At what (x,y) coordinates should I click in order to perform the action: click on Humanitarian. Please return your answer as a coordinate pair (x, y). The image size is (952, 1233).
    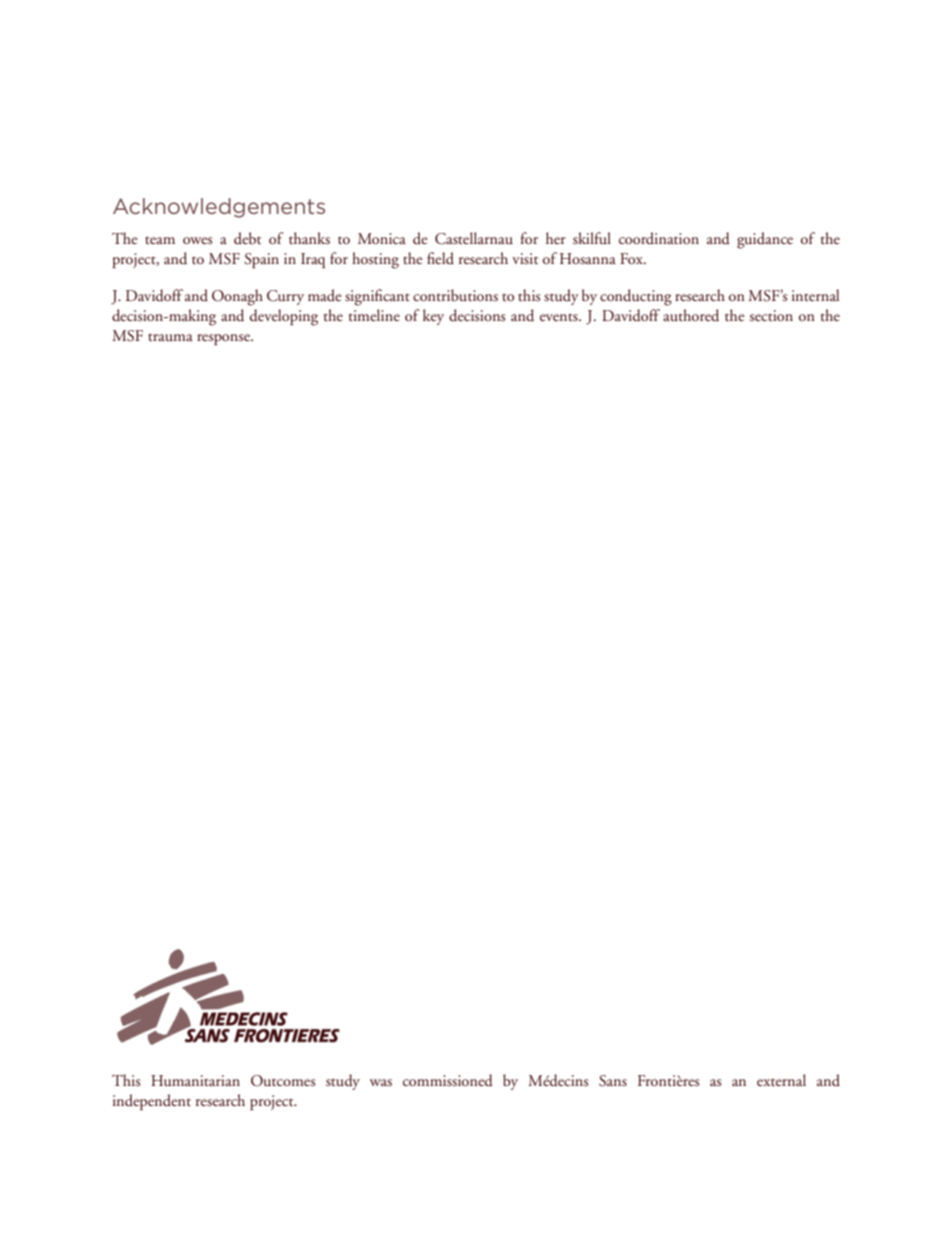
    Looking at the image, I should click on (195, 1081).
